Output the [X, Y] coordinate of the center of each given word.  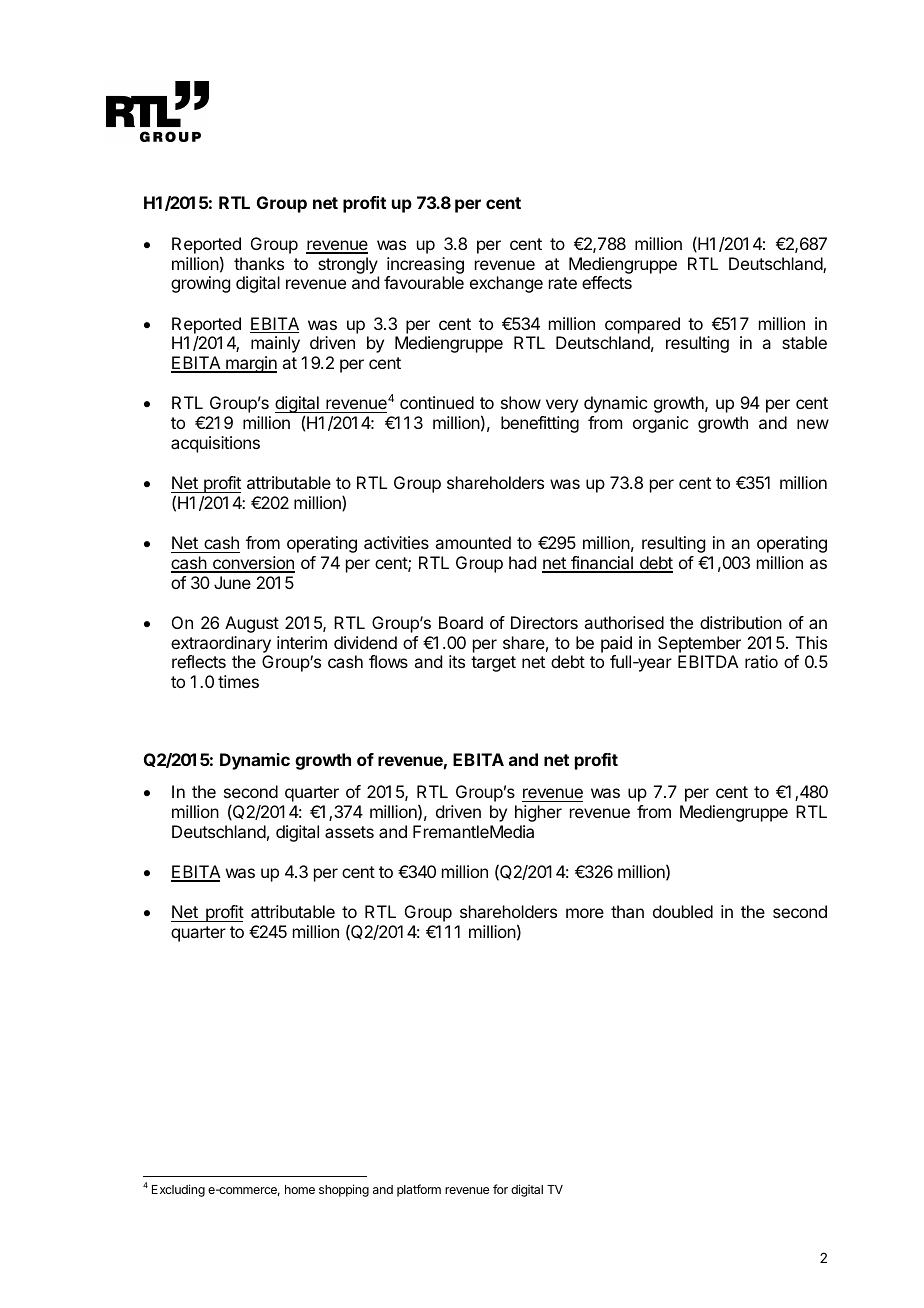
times [238, 681]
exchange [506, 284]
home [300, 1189]
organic [660, 424]
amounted [473, 542]
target [493, 664]
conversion [253, 564]
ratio [761, 661]
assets [349, 832]
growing [200, 284]
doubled [683, 911]
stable [804, 342]
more [585, 913]
